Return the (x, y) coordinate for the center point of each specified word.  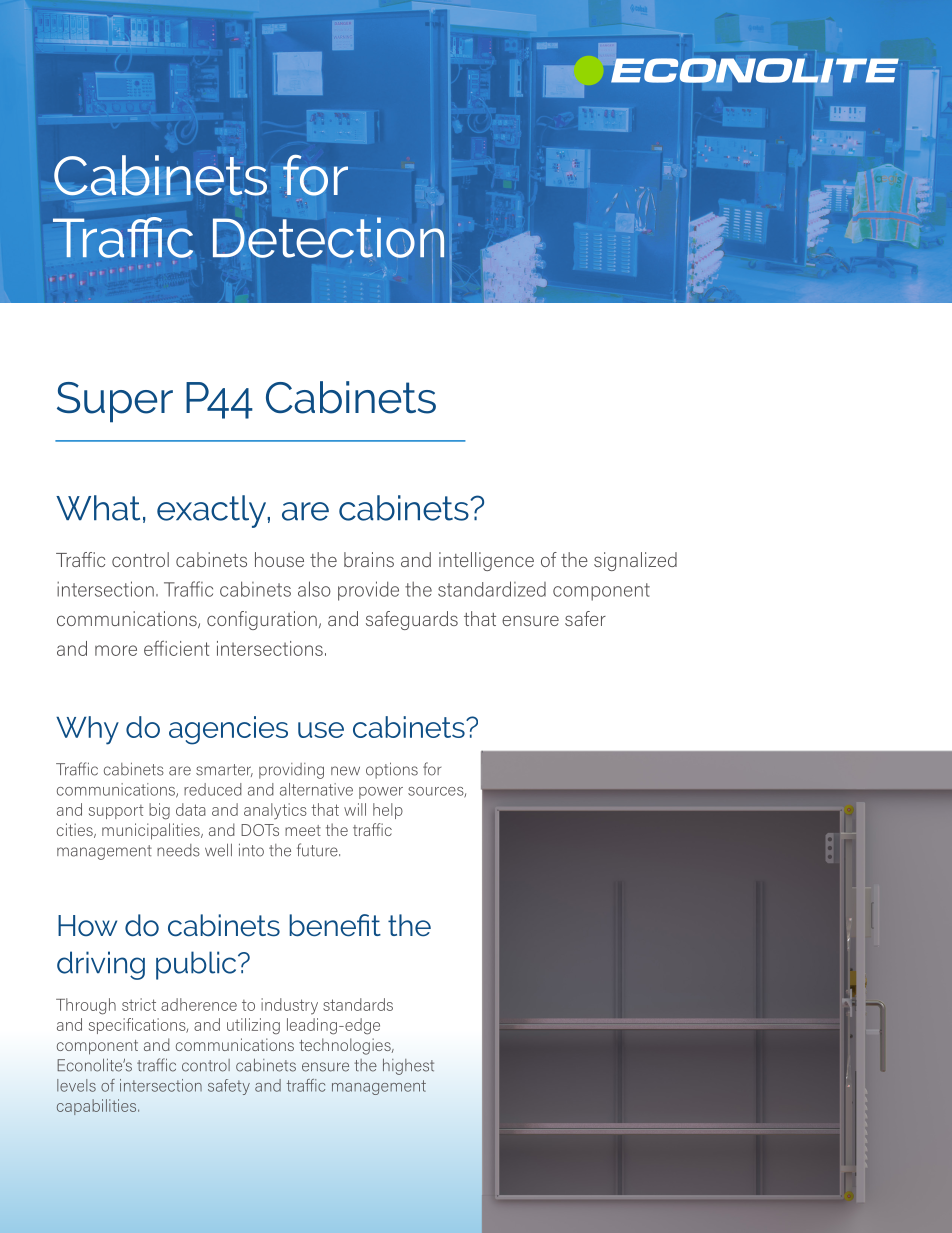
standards (358, 1004)
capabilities (98, 1107)
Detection (328, 237)
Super (115, 402)
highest (408, 1067)
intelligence (486, 561)
